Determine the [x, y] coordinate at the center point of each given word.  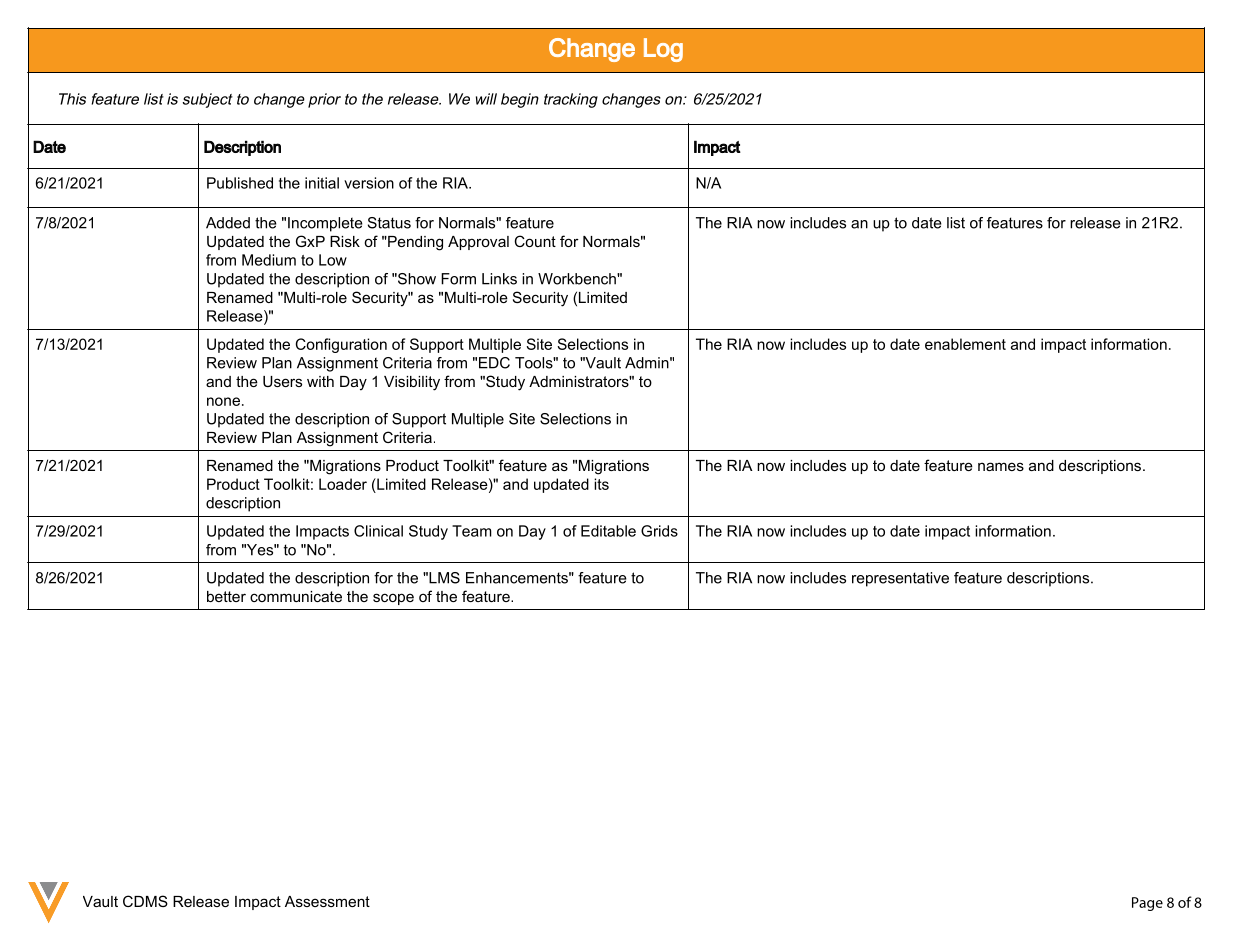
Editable [608, 531]
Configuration [341, 345]
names [1001, 466]
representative [900, 579]
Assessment [327, 901]
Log [663, 50]
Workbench [578, 279]
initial [322, 183]
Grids [659, 531]
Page [1147, 904]
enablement [965, 344]
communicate [296, 596]
